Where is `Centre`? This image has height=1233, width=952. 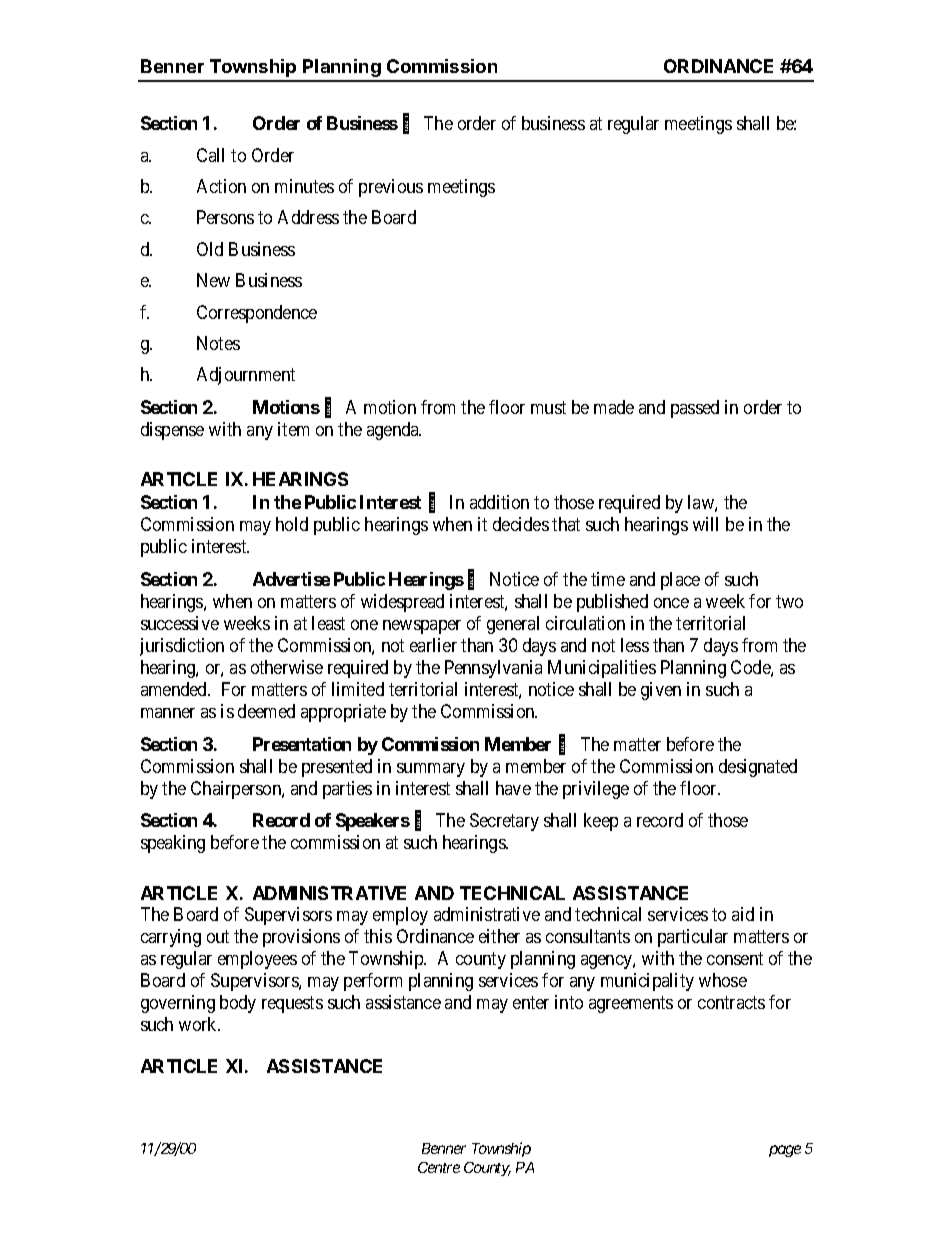
Centre is located at coordinates (439, 1167).
